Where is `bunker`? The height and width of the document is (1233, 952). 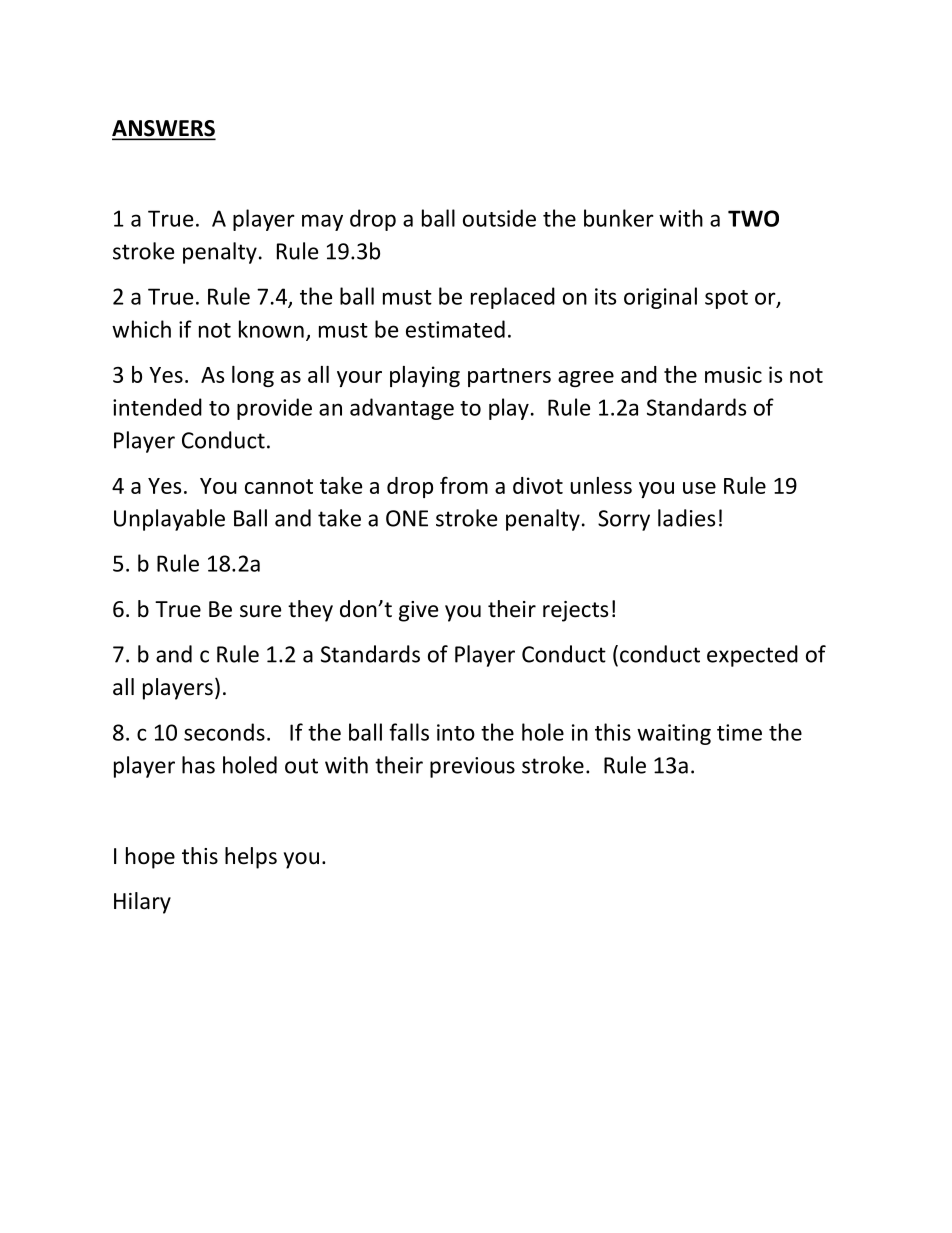 bunker is located at coordinates (619, 218).
